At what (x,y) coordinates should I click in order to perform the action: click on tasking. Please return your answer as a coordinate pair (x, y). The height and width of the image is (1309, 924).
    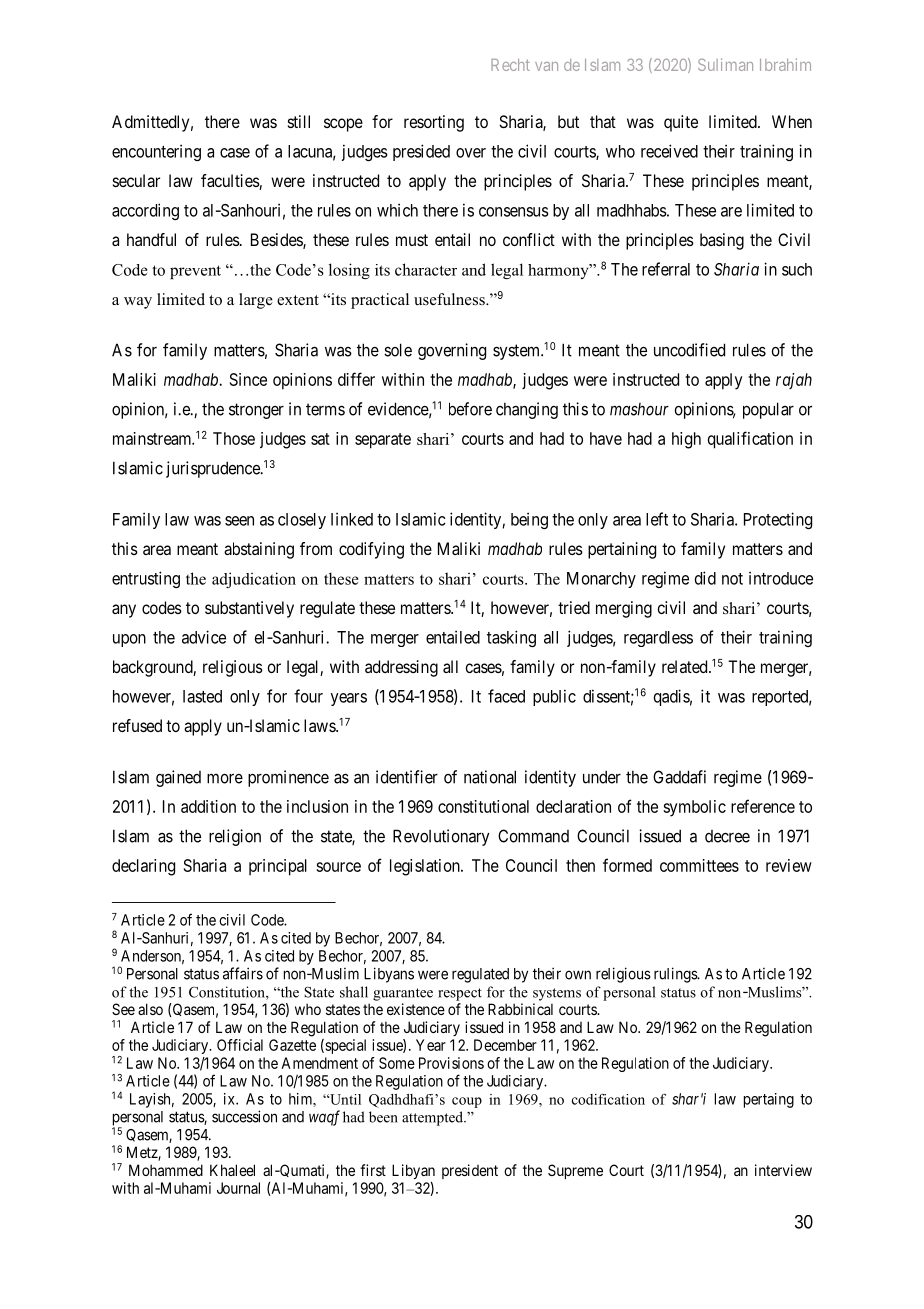
    Looking at the image, I should click on (511, 638).
